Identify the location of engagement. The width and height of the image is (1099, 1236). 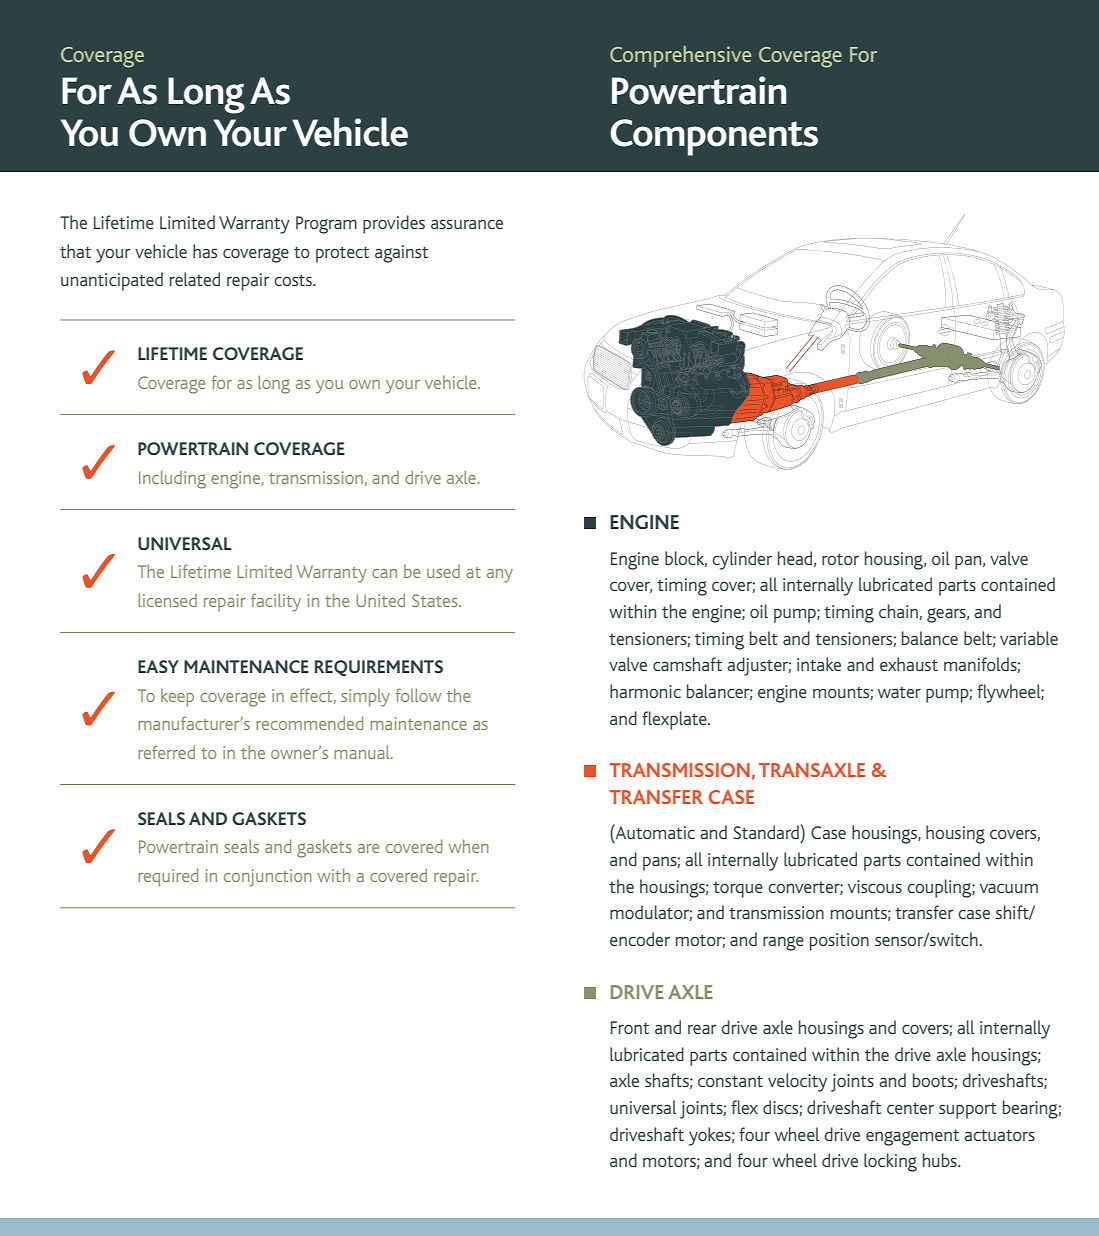
(912, 1138).
